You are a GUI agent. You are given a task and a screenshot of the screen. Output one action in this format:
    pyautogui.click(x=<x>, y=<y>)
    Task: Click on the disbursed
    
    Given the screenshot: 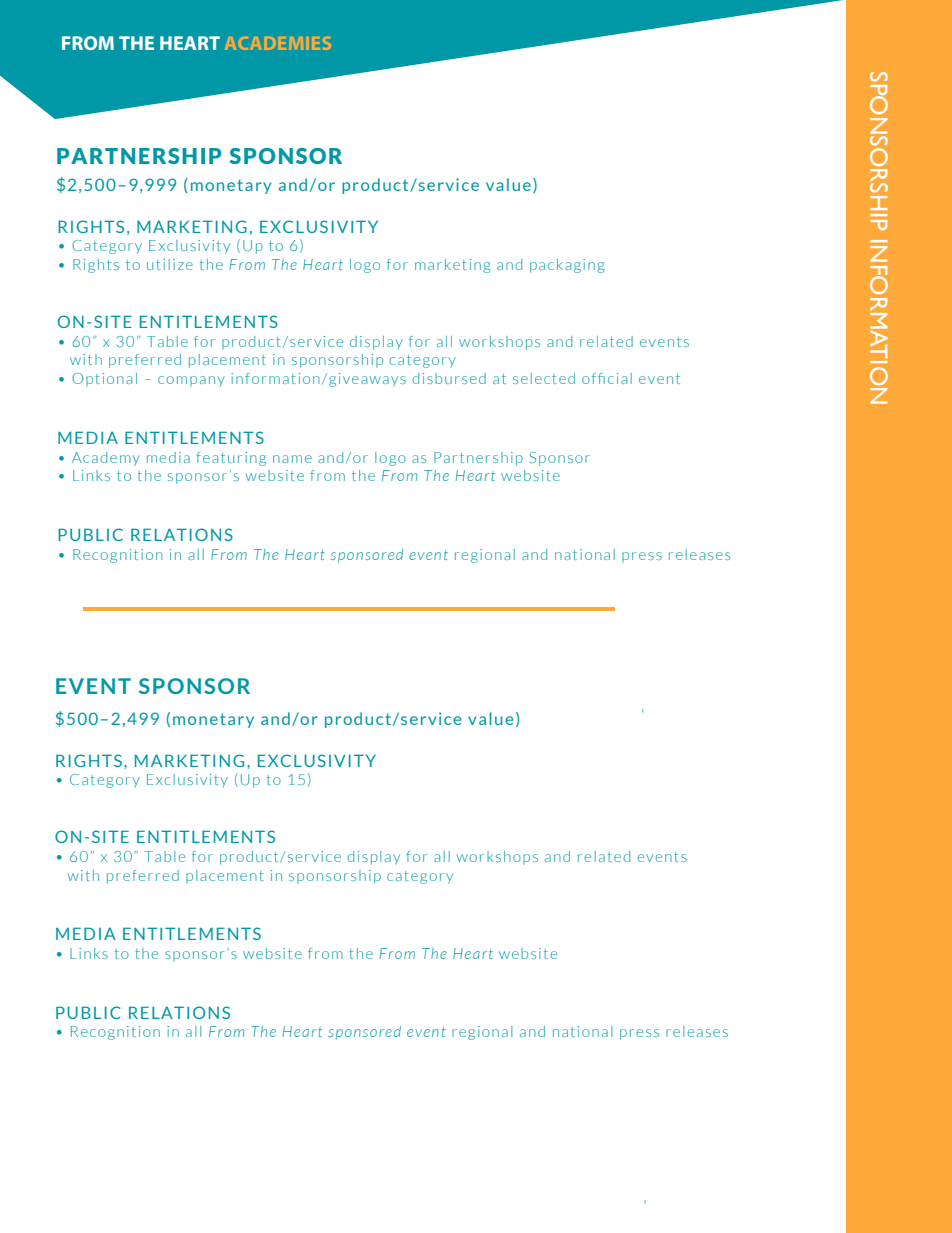 What is the action you would take?
    pyautogui.click(x=449, y=378)
